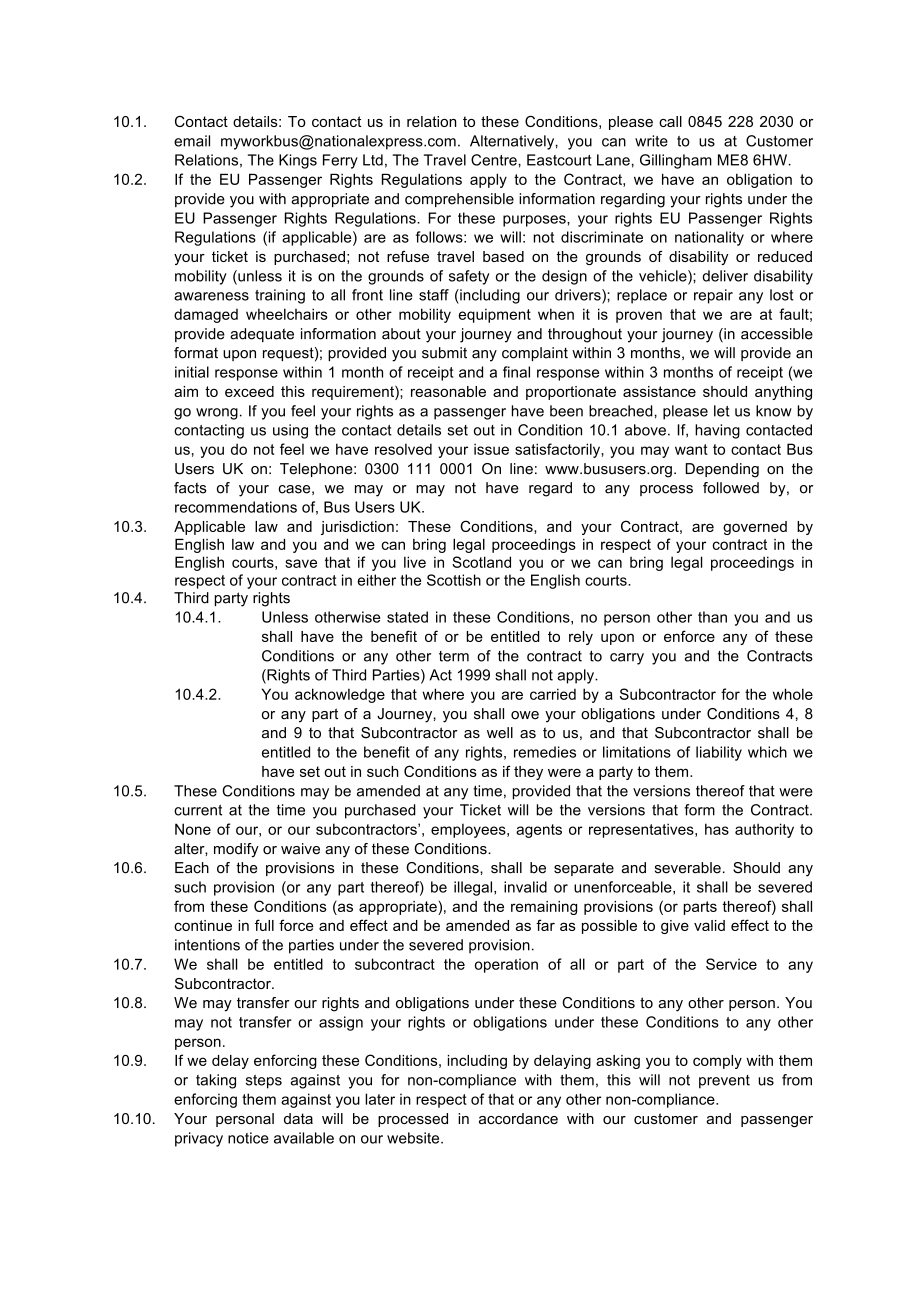 The image size is (924, 1308). I want to click on steps, so click(264, 1082).
